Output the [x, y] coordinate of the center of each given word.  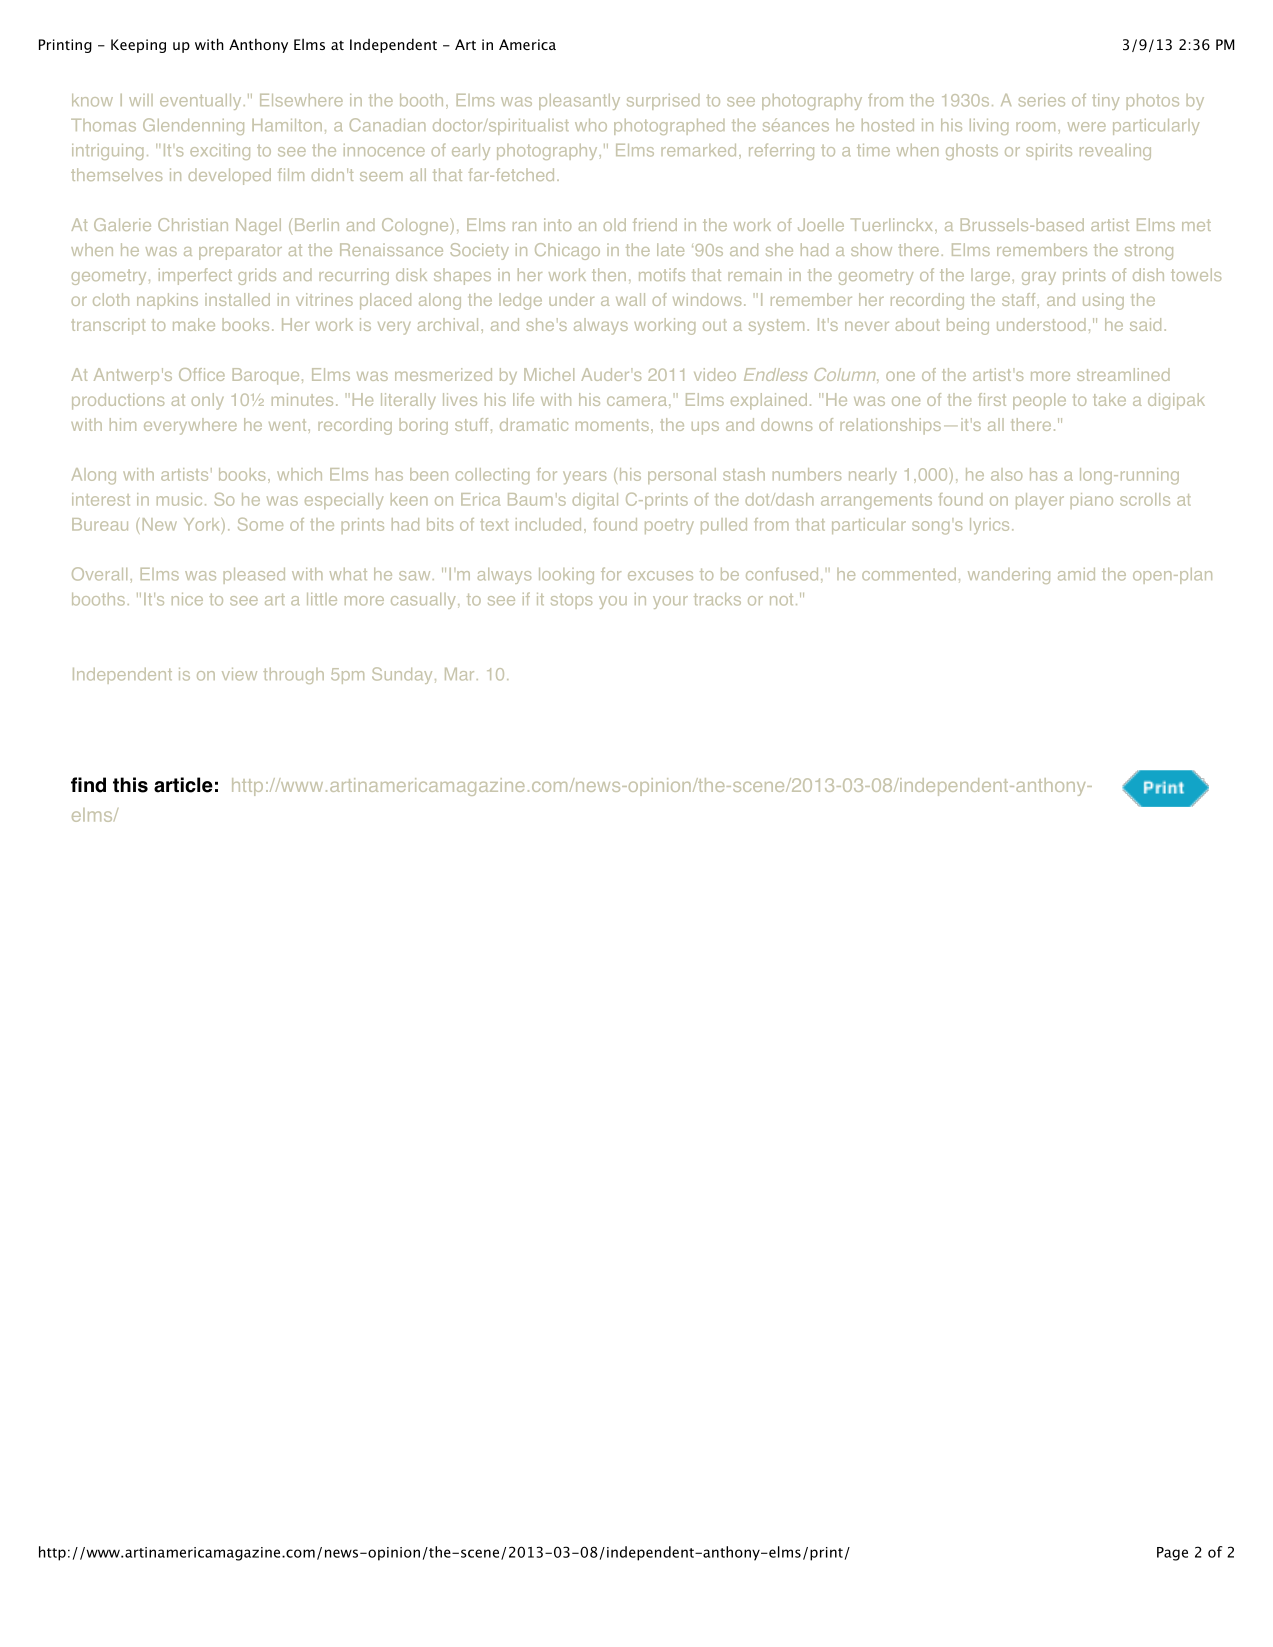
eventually [200, 102]
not [781, 600]
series [1042, 100]
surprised [663, 102]
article [183, 785]
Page [1172, 1554]
